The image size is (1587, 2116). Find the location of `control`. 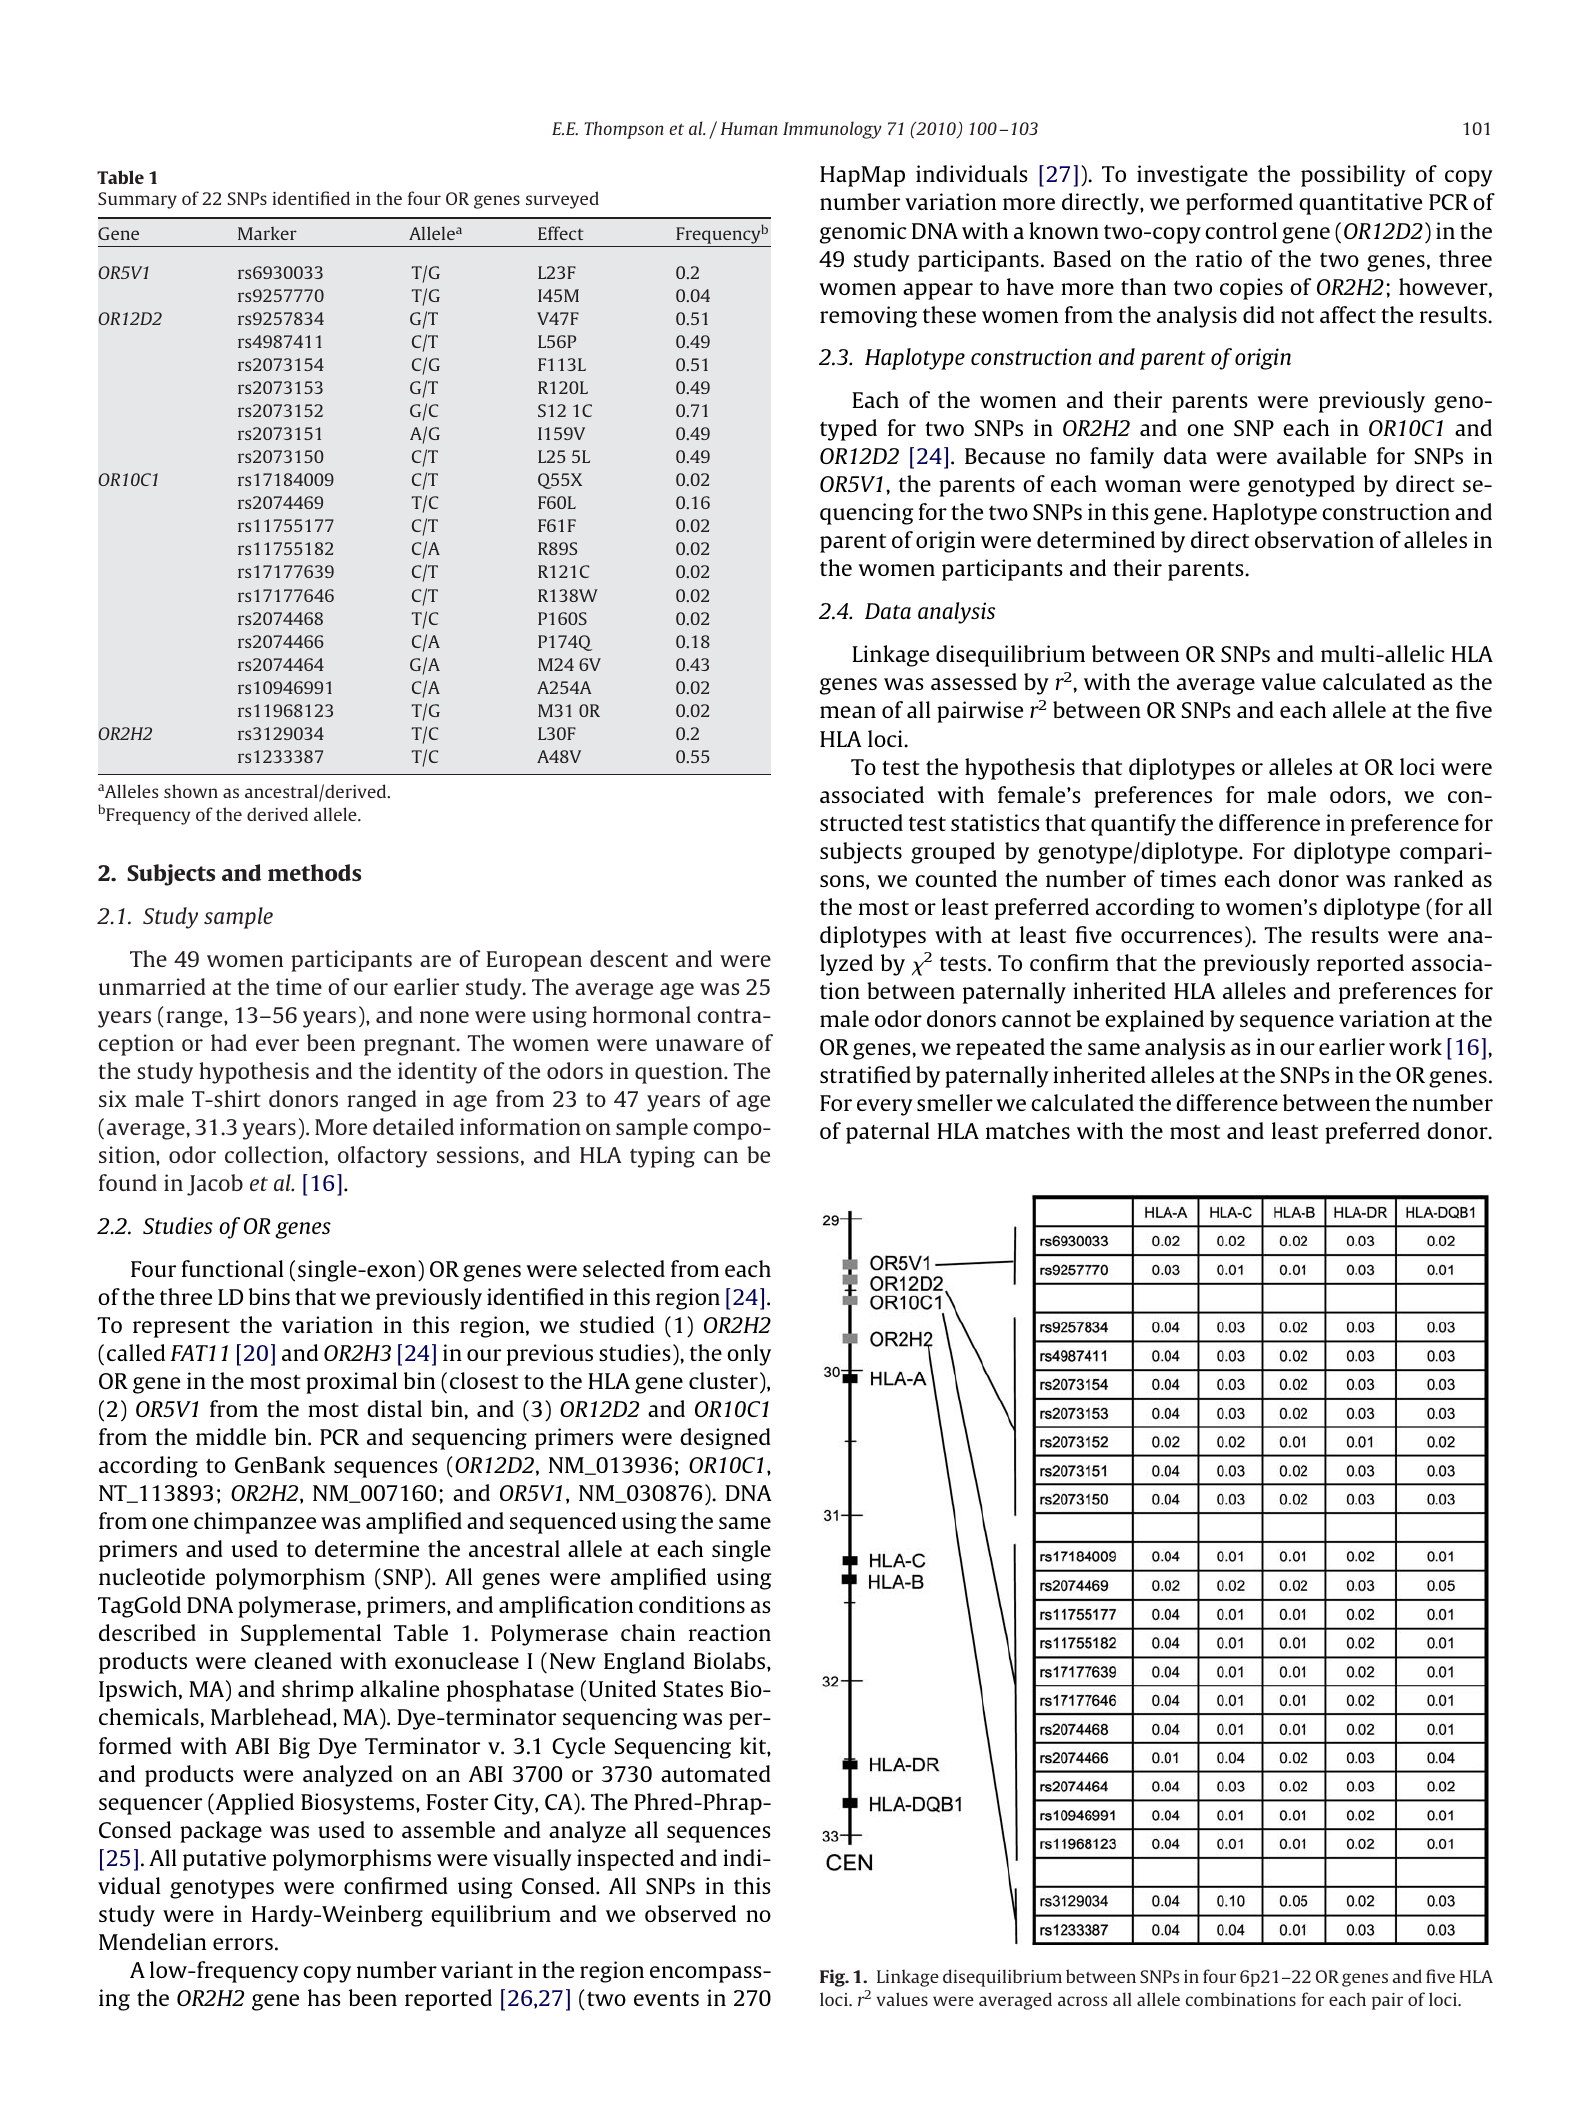

control is located at coordinates (1241, 230).
